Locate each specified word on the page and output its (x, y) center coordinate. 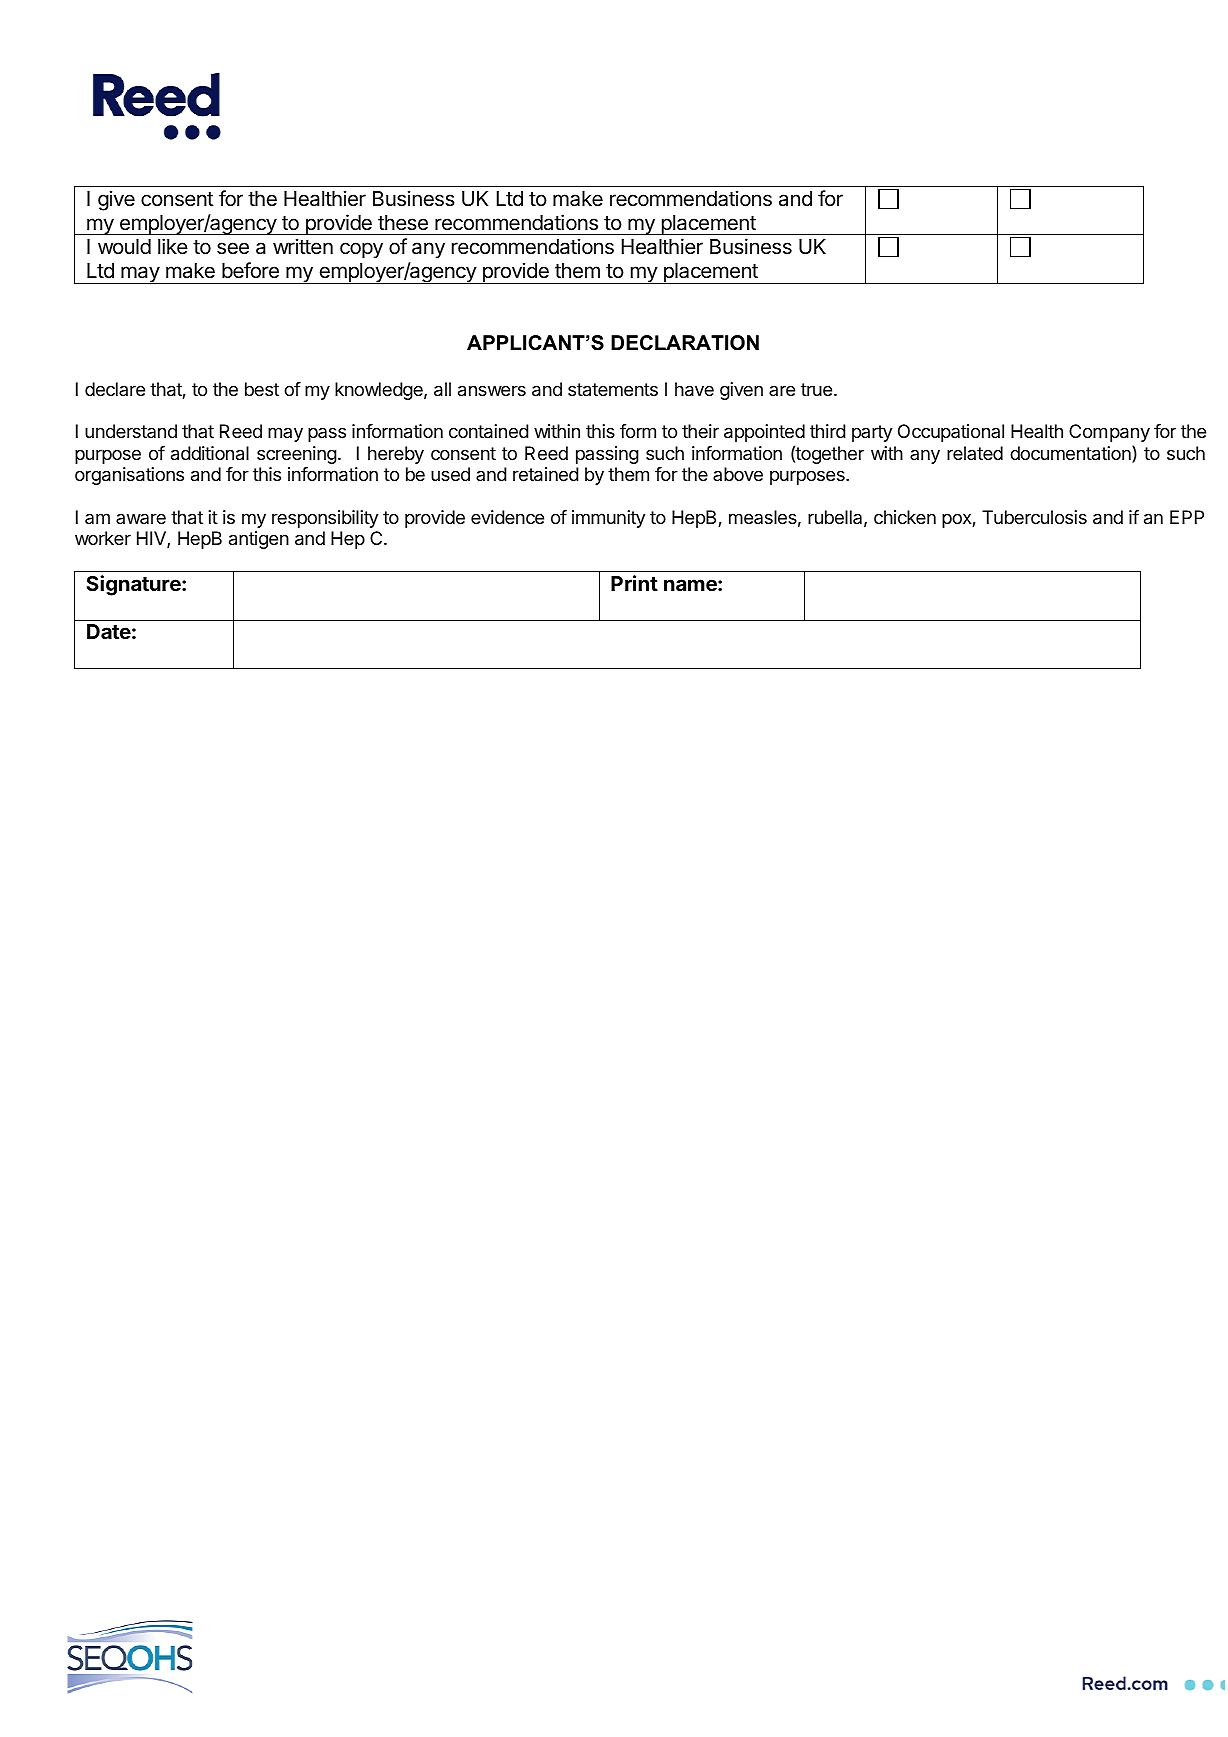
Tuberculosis (1034, 517)
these (403, 223)
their (700, 431)
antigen (259, 540)
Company (1109, 433)
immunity (608, 519)
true (816, 389)
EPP (1187, 517)
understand (131, 431)
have (694, 389)
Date (109, 631)
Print (634, 583)
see (233, 248)
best (262, 389)
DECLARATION (685, 343)
